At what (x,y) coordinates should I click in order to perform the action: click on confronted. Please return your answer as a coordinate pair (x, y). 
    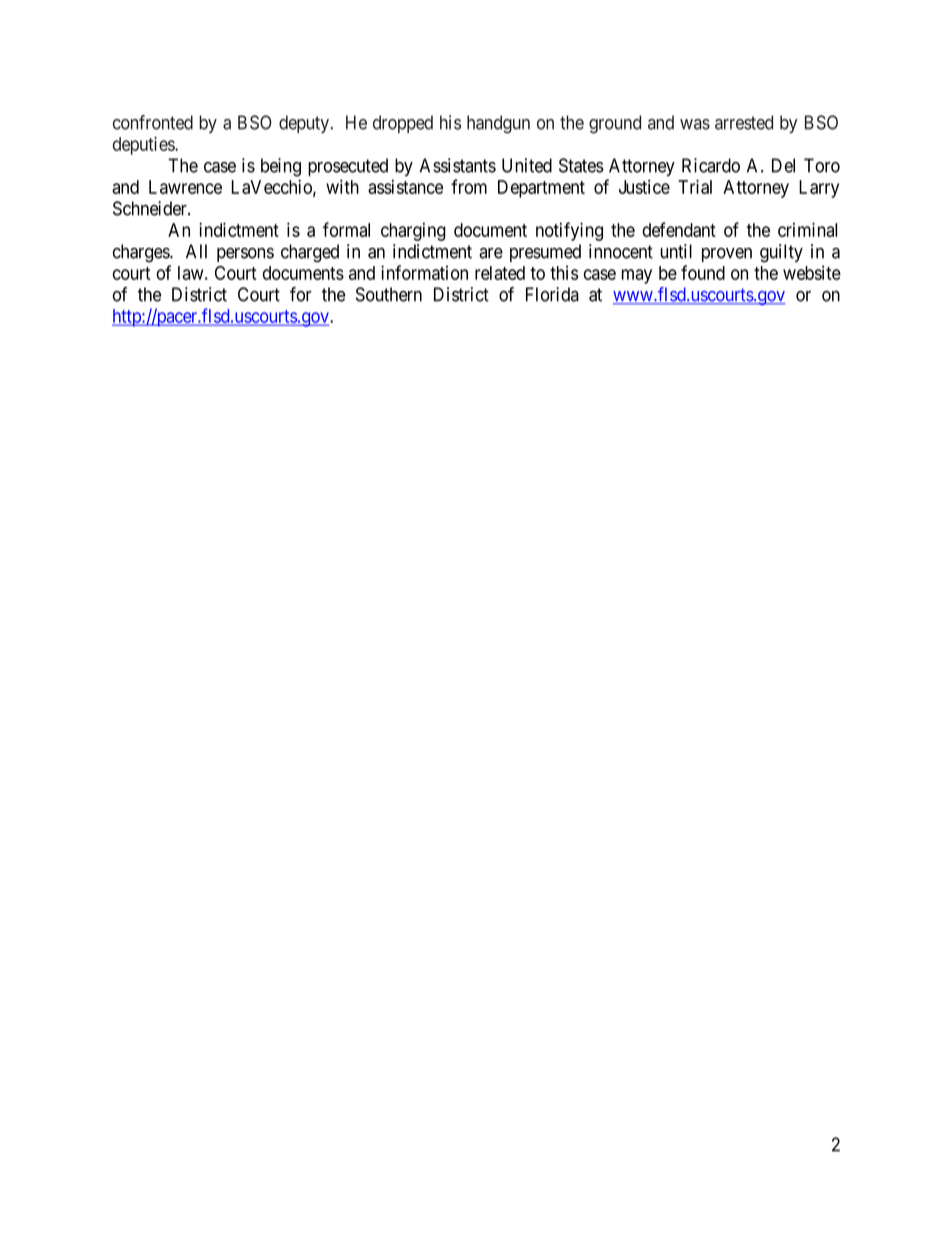
    Looking at the image, I should click on (153, 122).
